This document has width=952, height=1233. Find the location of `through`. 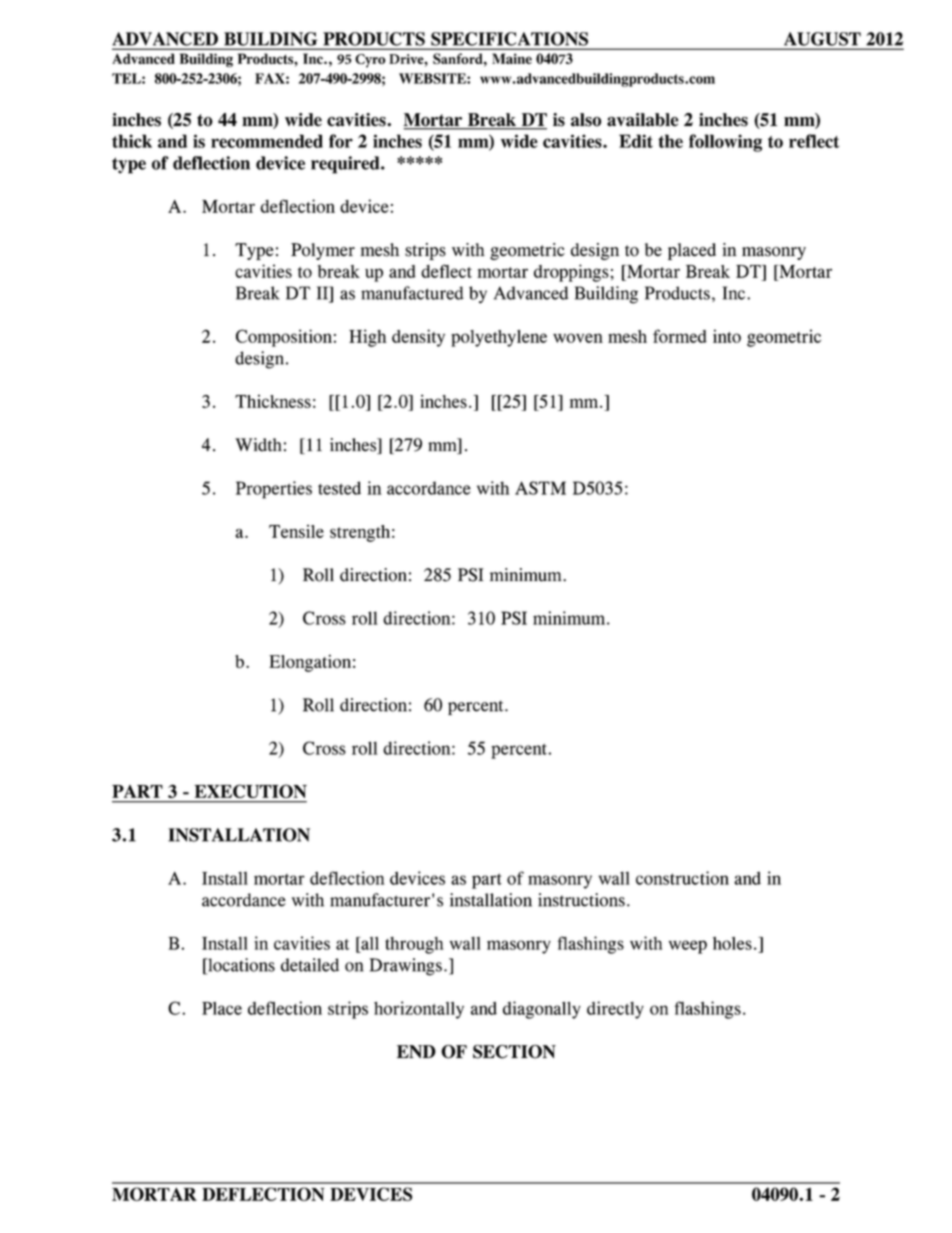

through is located at coordinates (414, 945).
